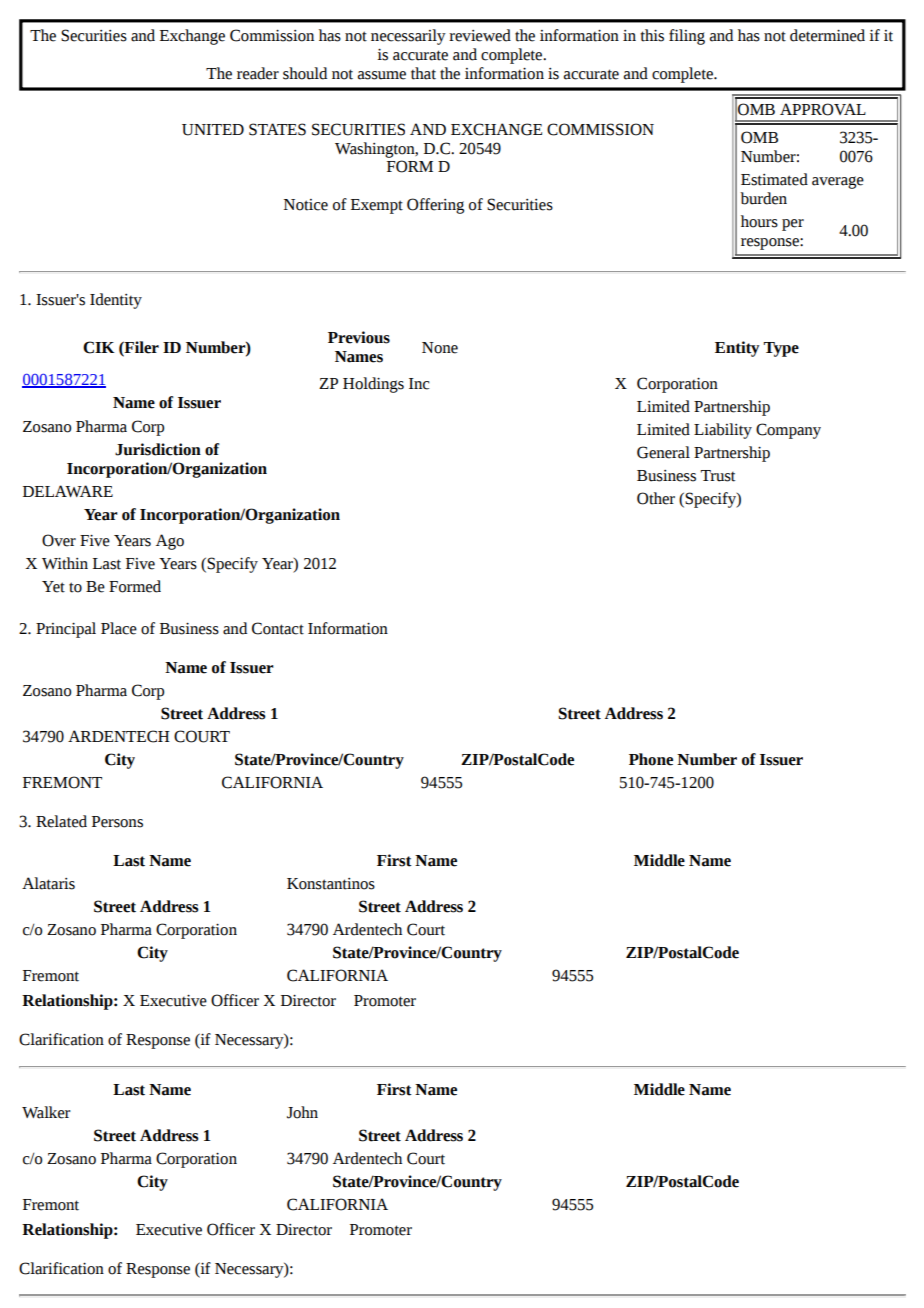 The width and height of the document is (924, 1308). Describe the element at coordinates (656, 498) in the document. I see `Other` at that location.
